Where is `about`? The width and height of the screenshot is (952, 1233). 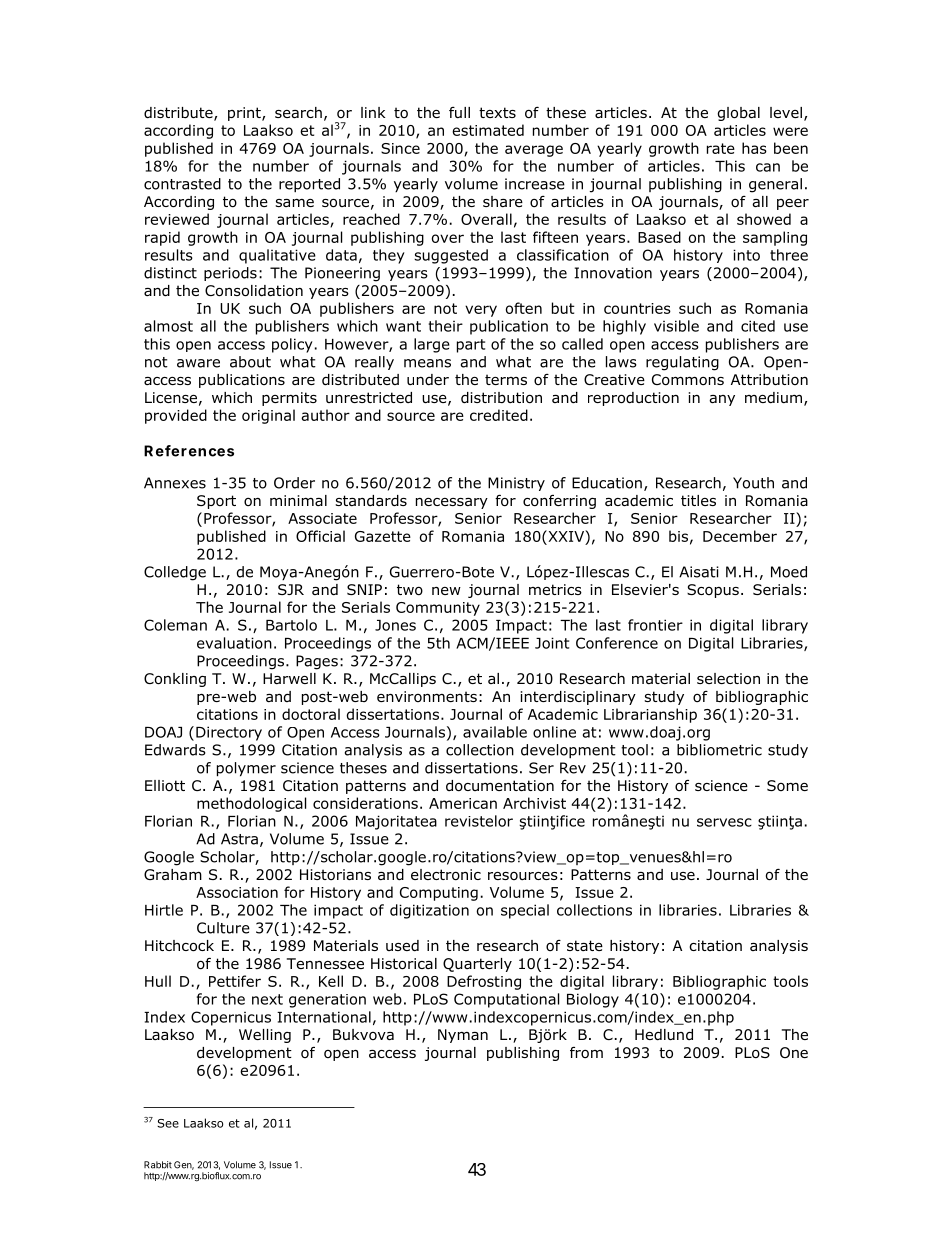 about is located at coordinates (250, 362).
